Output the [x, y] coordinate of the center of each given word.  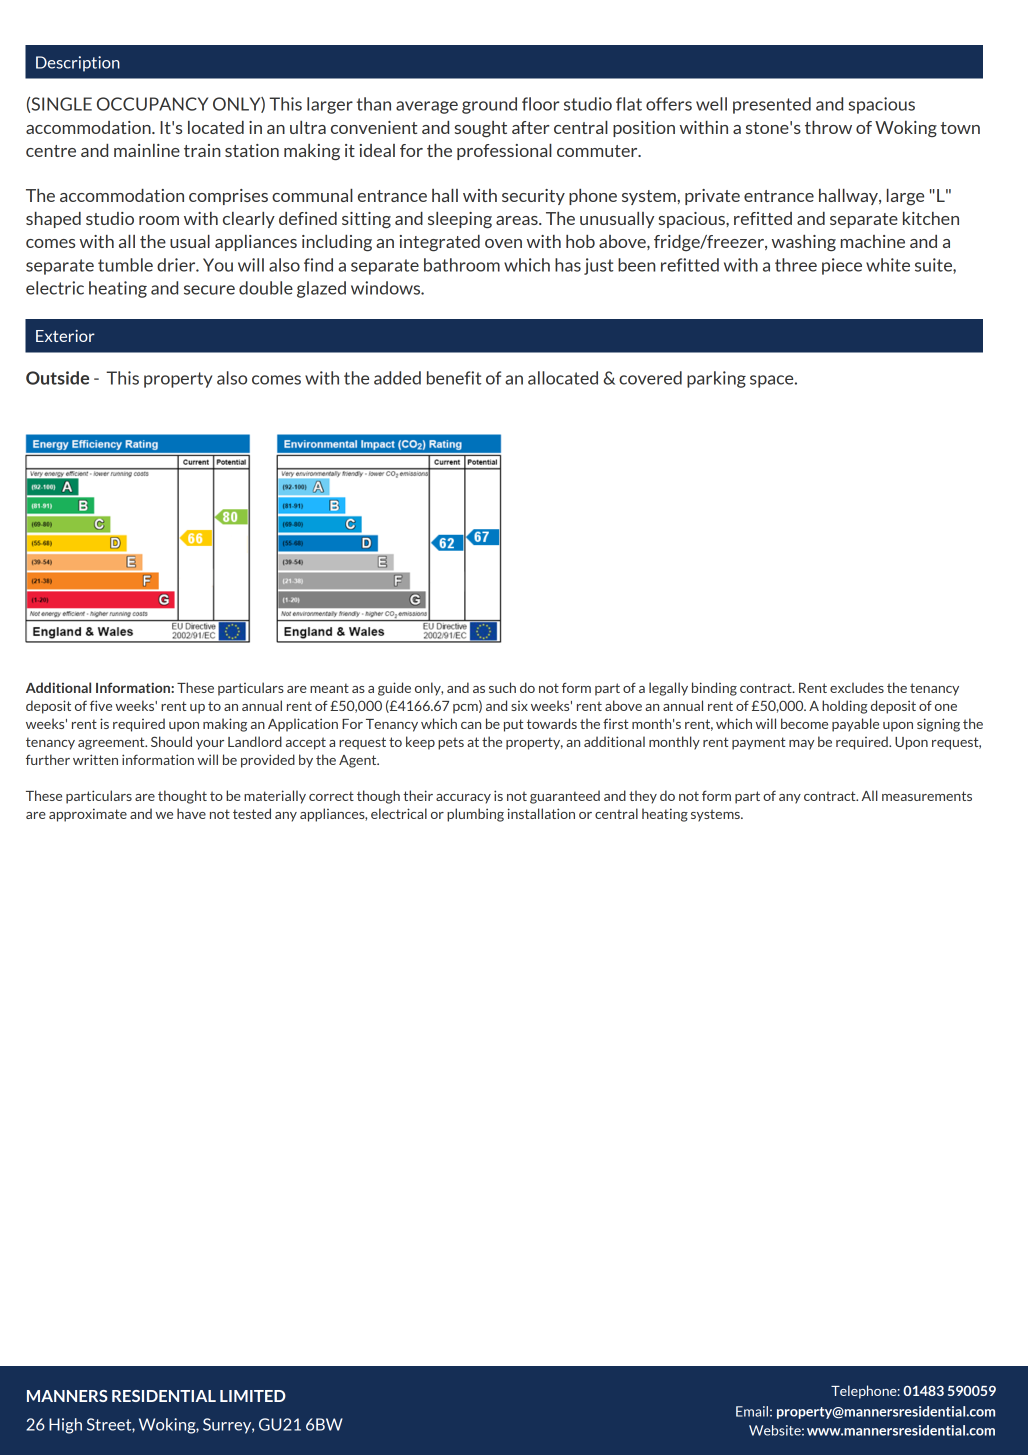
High [65, 1426]
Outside [57, 378]
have [191, 813]
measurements [927, 796]
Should [171, 741]
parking [716, 379]
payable [855, 725]
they [643, 797]
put [514, 725]
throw [828, 127]
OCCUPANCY [152, 104]
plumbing [475, 815]
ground [489, 105]
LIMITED [253, 1396]
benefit [454, 378]
